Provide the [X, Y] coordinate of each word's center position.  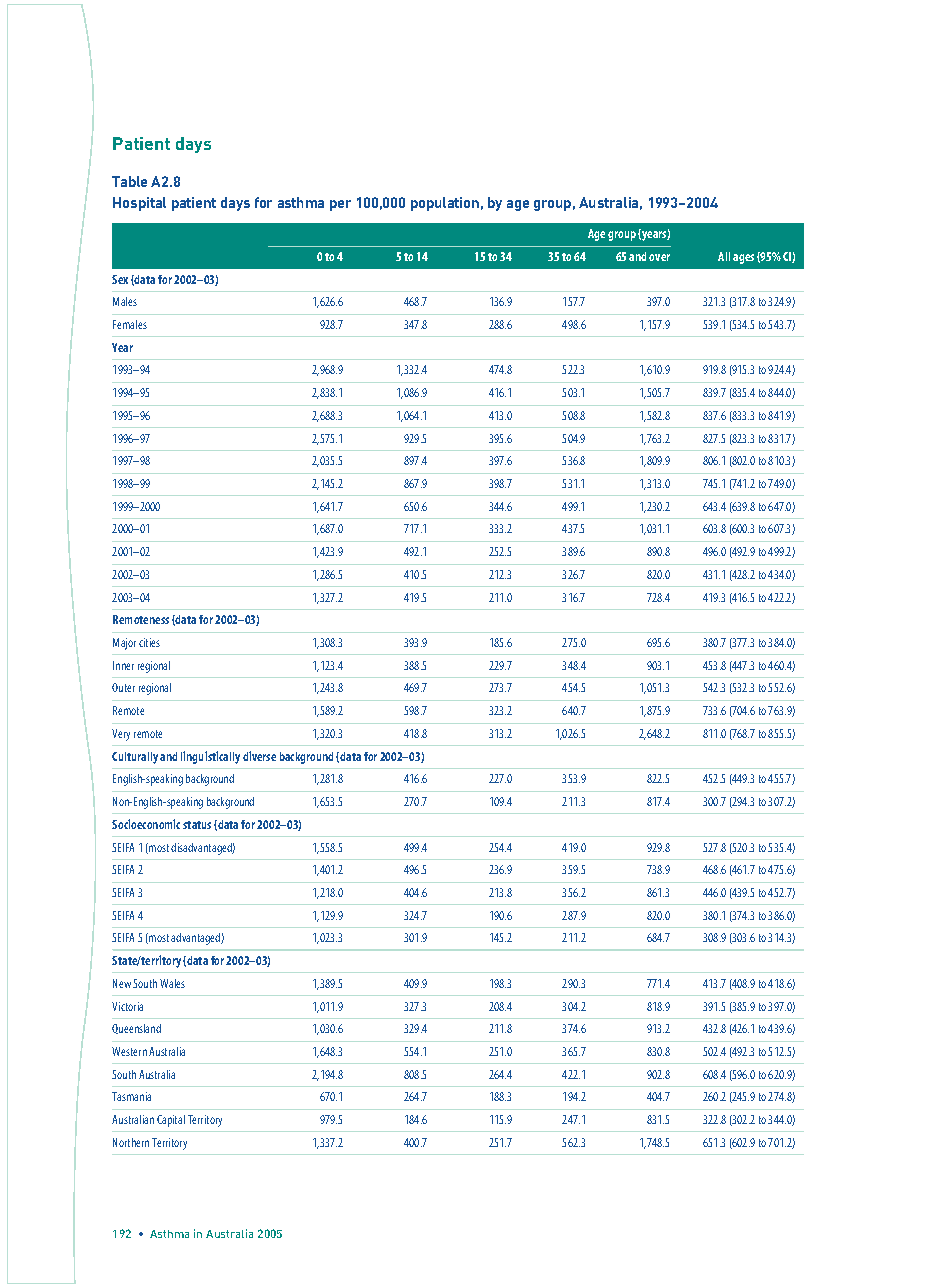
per [340, 205]
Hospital [139, 204]
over [659, 257]
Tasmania [131, 1096]
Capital [171, 1121]
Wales [172, 983]
